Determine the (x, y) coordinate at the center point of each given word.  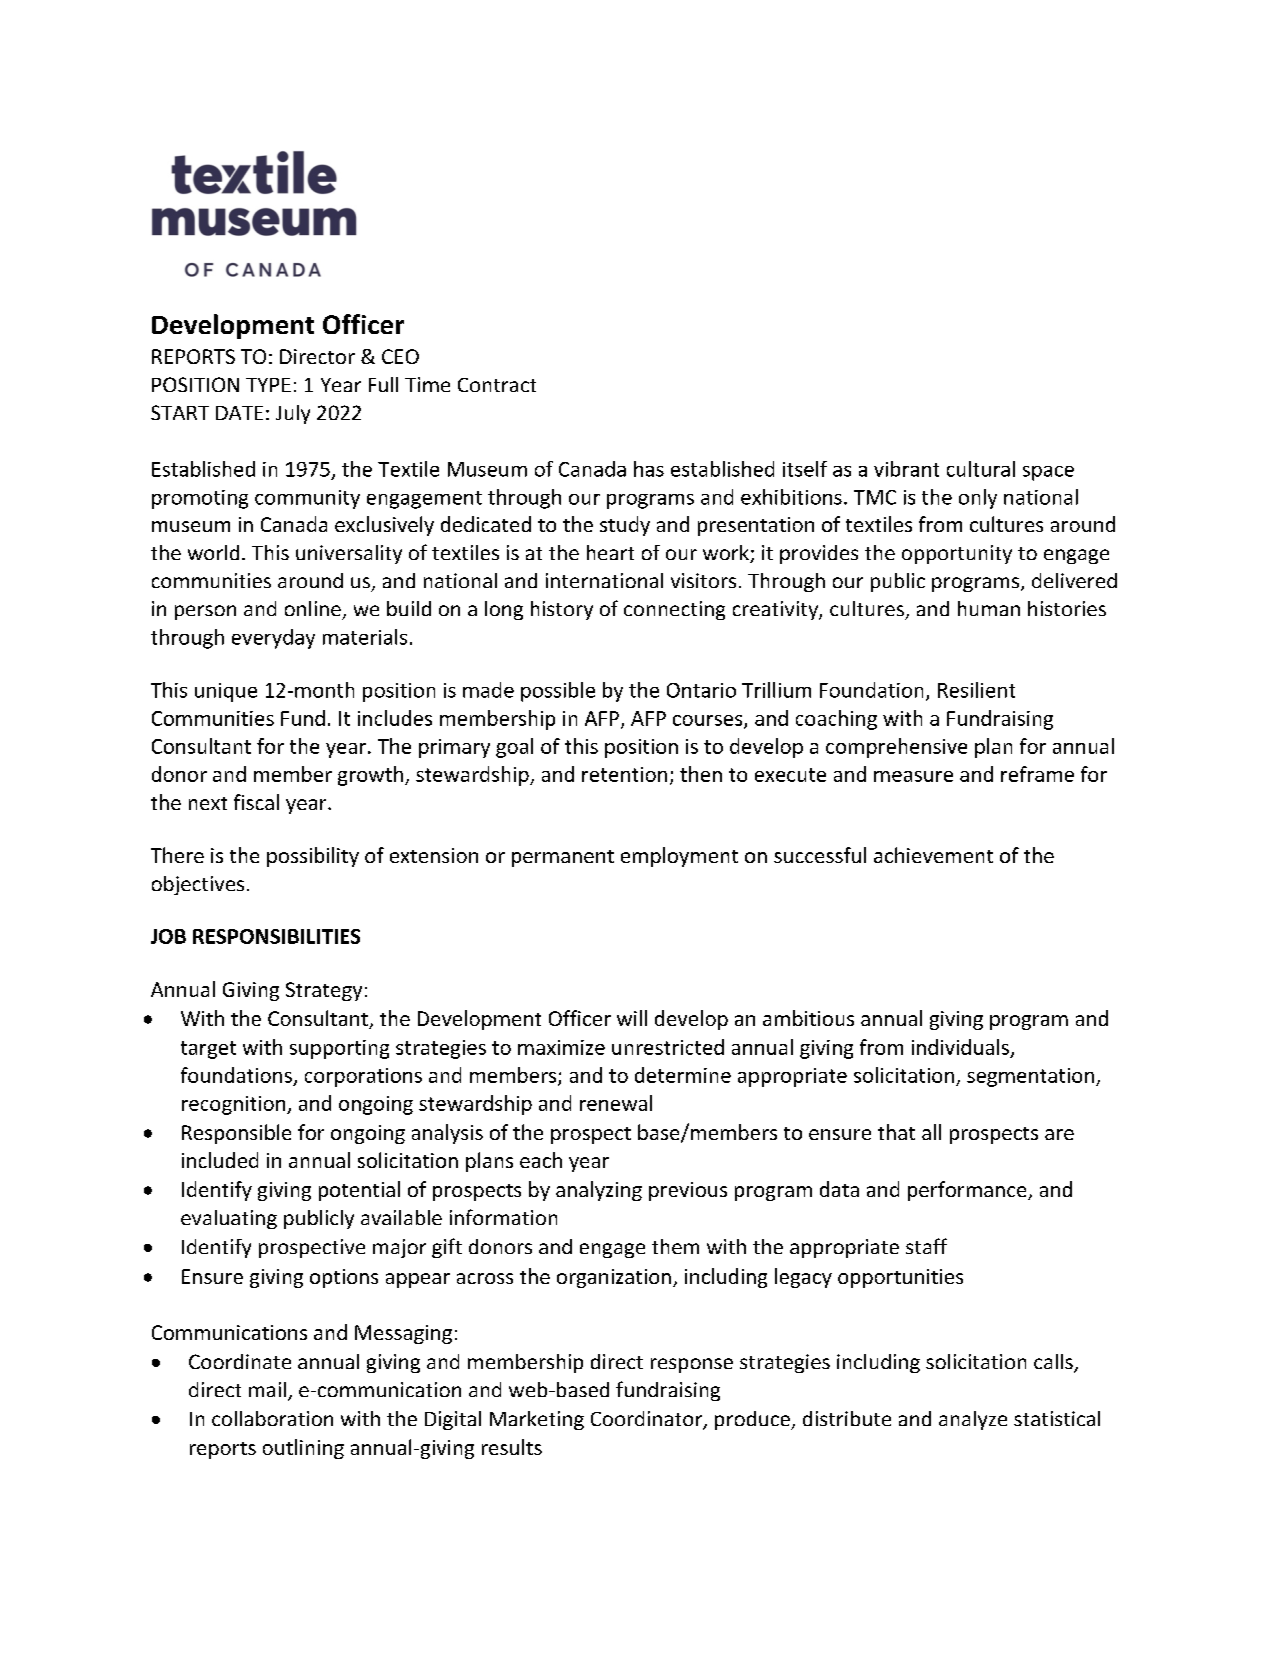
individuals (960, 1047)
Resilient (976, 690)
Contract (497, 385)
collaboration (272, 1418)
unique (226, 692)
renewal (616, 1103)
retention (624, 774)
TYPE (268, 385)
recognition (235, 1105)
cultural (981, 469)
